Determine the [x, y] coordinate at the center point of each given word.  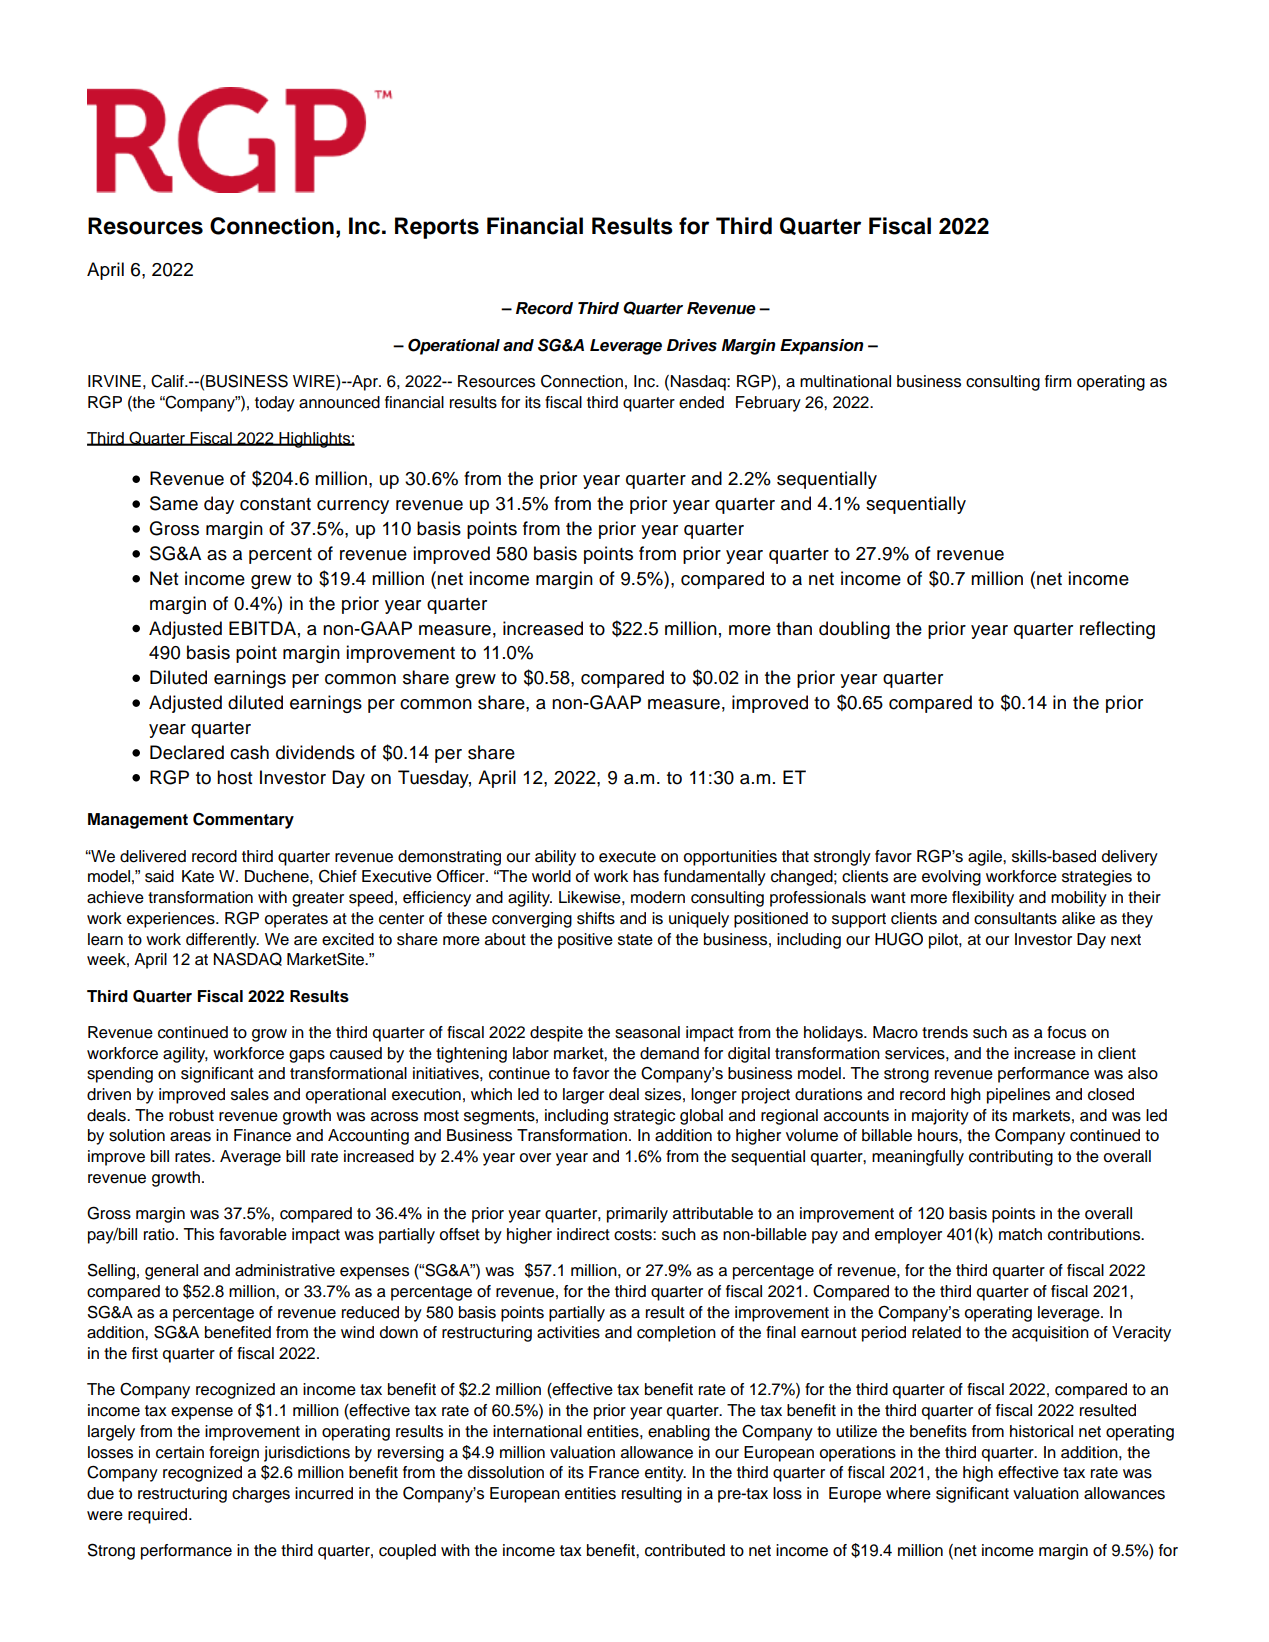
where [908, 1493]
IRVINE [114, 381]
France [614, 1472]
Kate [198, 876]
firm [1058, 381]
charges [261, 1495]
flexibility [983, 899]
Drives [692, 345]
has [646, 876]
